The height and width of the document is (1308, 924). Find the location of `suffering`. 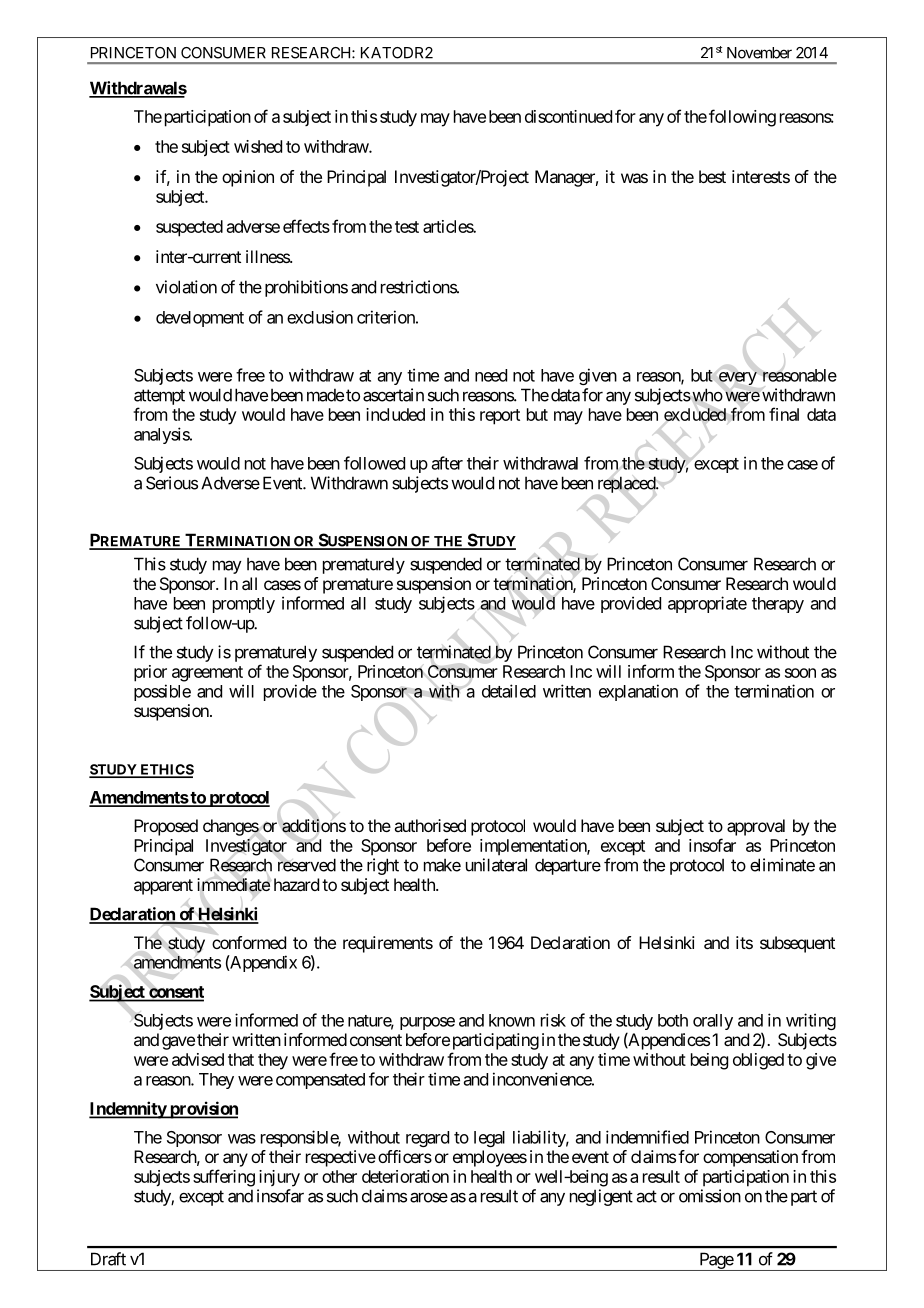

suffering is located at coordinates (224, 1178).
